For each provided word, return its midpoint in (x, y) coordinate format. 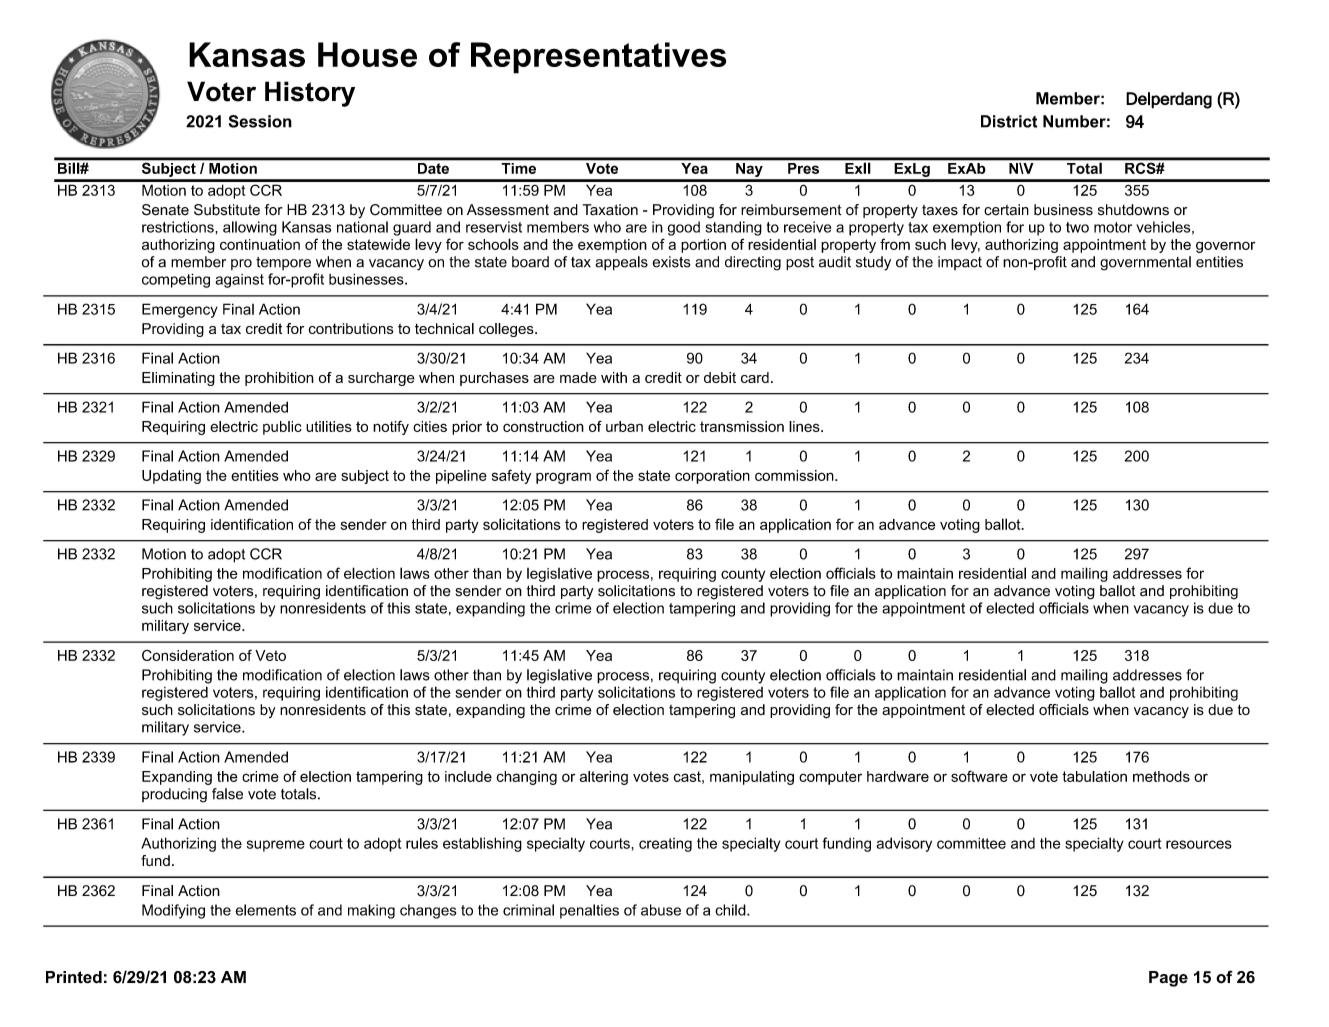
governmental (1145, 263)
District (1009, 121)
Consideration (188, 655)
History (310, 94)
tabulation (1094, 776)
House (367, 54)
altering (604, 778)
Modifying (173, 911)
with (614, 377)
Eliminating (178, 379)
